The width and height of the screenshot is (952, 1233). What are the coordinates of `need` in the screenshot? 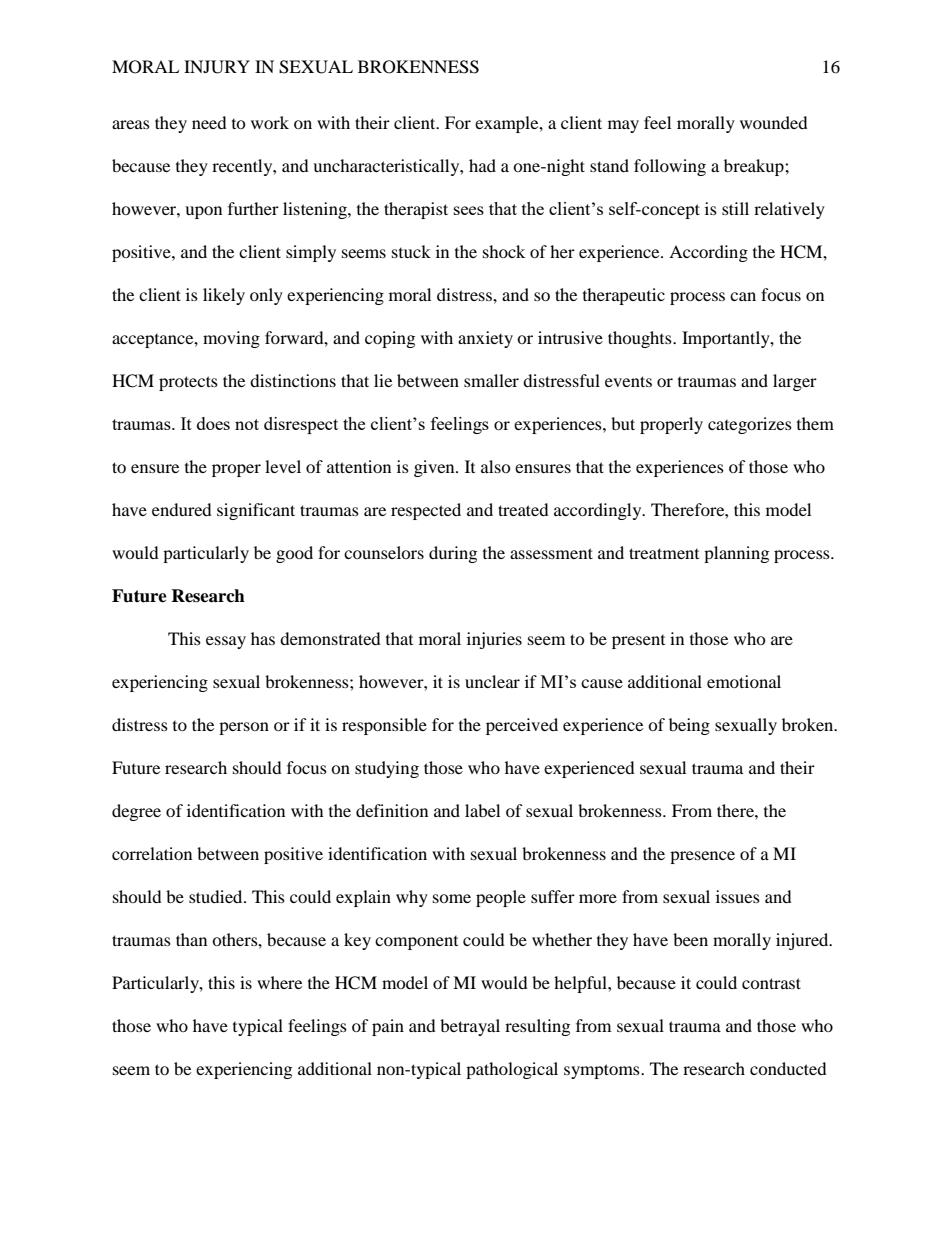 It's located at (209, 122).
